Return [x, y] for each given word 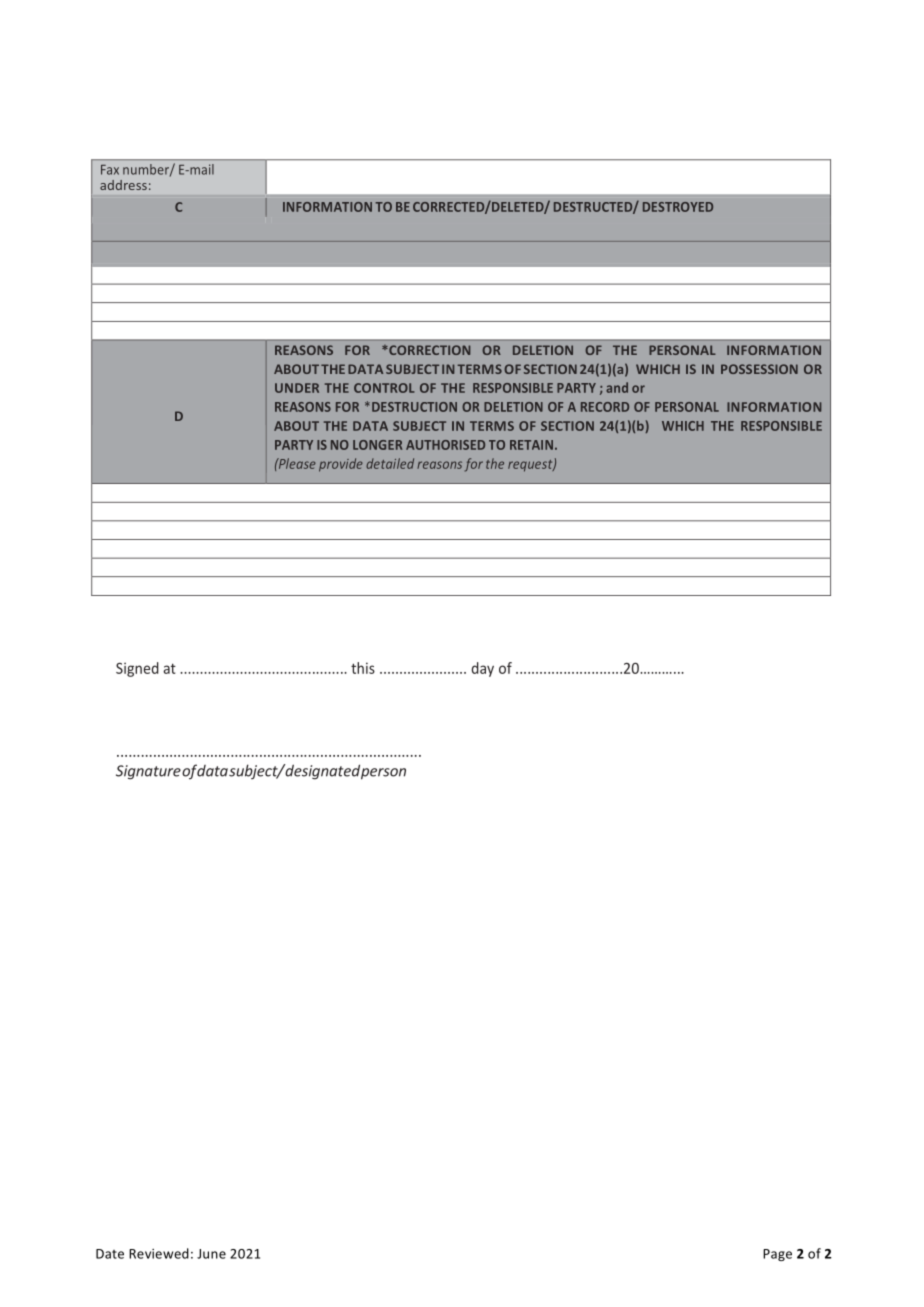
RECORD [605, 407]
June [211, 1254]
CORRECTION [428, 350]
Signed [137, 669]
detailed [390, 463]
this [363, 668]
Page [777, 1255]
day [483, 669]
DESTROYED [678, 207]
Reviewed [159, 1253]
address [123, 185]
